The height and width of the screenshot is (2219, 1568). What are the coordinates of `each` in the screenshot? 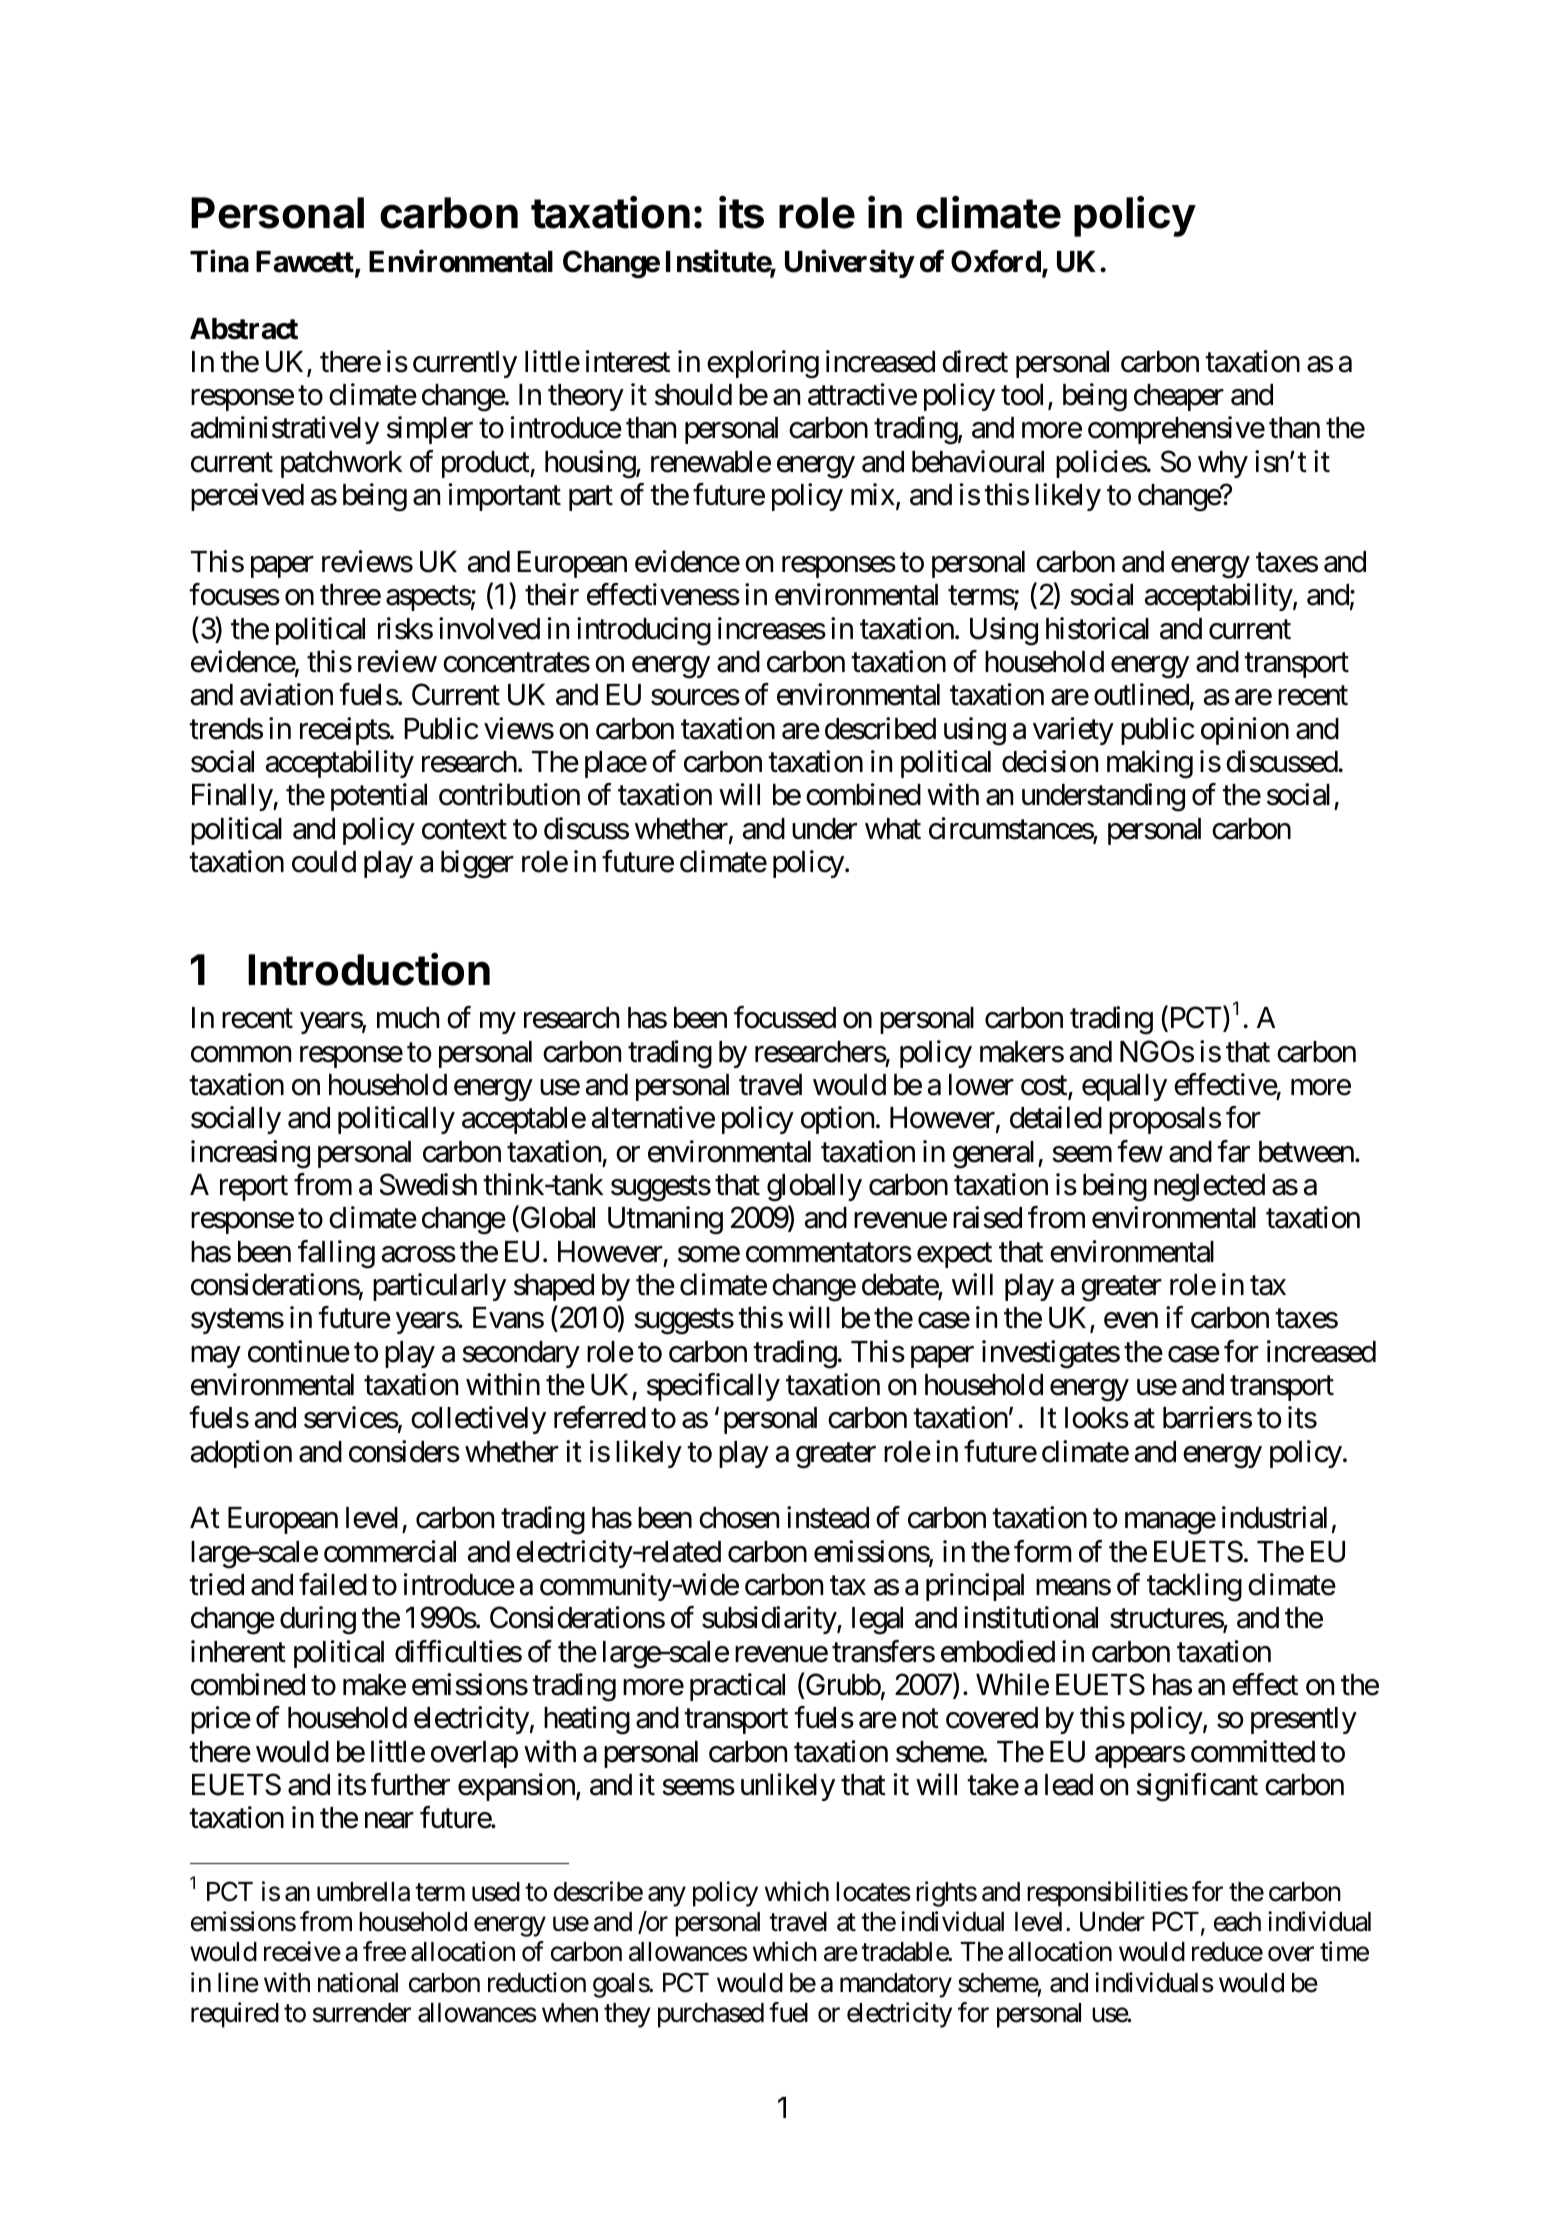 It's located at (1237, 1922).
